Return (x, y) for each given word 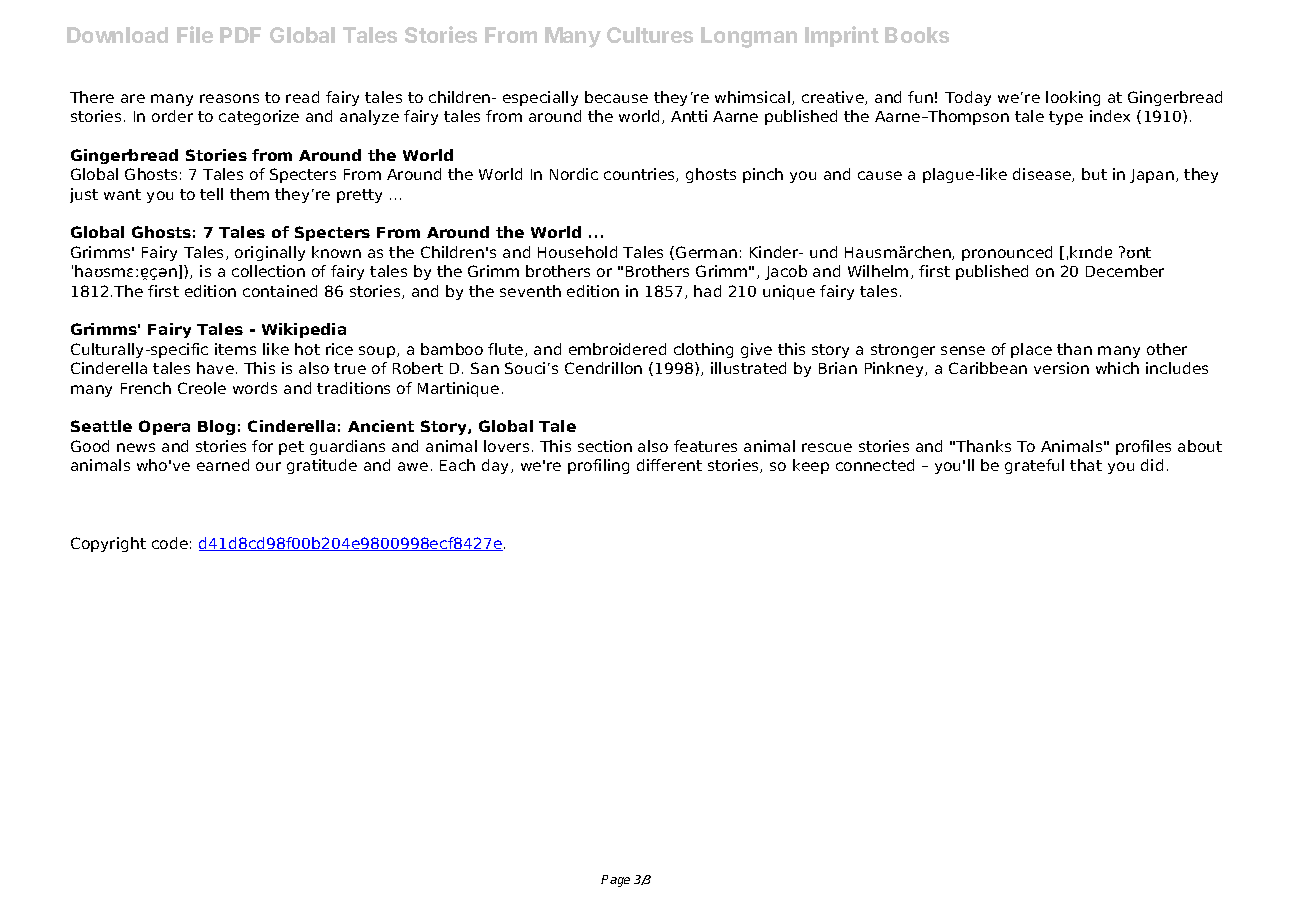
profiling (598, 466)
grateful (1034, 466)
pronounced (1007, 253)
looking (1073, 98)
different (669, 465)
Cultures (650, 35)
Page (615, 881)
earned (223, 465)
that (1086, 465)
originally (270, 253)
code (170, 543)
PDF (240, 35)
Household (577, 252)
